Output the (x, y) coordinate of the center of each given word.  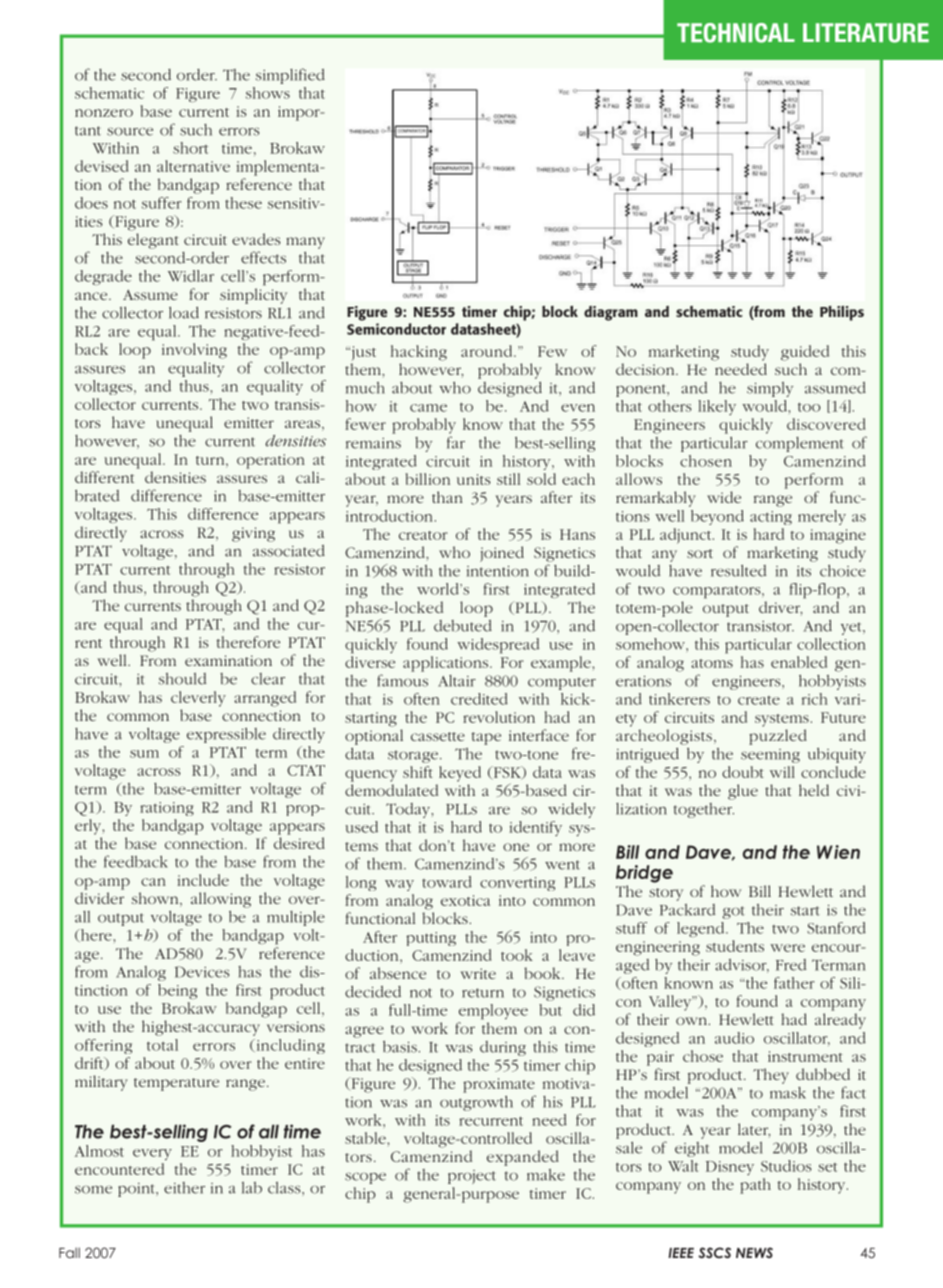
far (456, 442)
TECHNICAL (736, 33)
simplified (290, 76)
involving (194, 351)
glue (743, 792)
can (153, 882)
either (184, 1188)
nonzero (104, 113)
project (472, 1177)
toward (447, 882)
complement (800, 444)
